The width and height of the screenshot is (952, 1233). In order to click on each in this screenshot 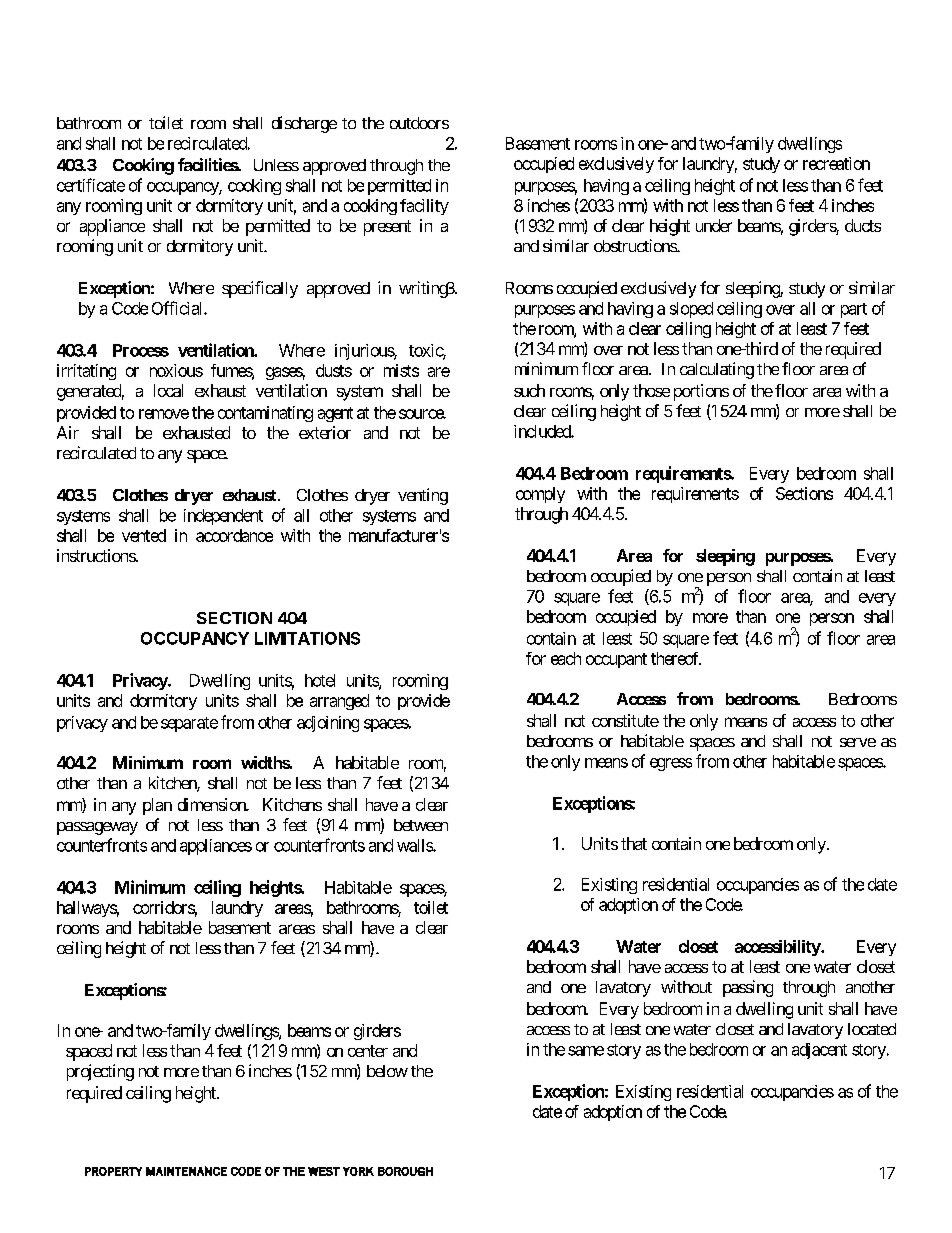, I will do `click(566, 658)`.
